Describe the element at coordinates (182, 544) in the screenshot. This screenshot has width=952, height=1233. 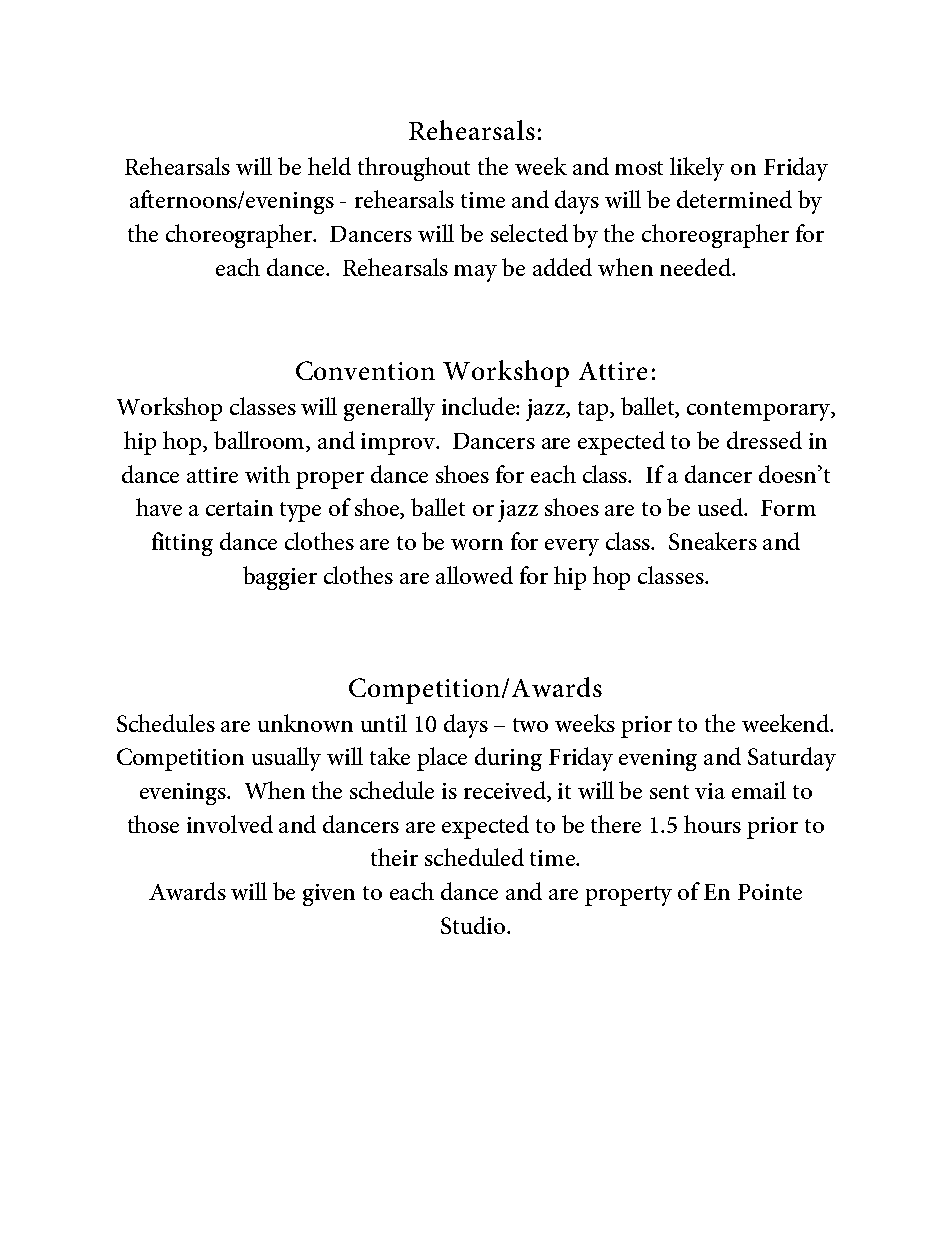
I see `fitting` at that location.
